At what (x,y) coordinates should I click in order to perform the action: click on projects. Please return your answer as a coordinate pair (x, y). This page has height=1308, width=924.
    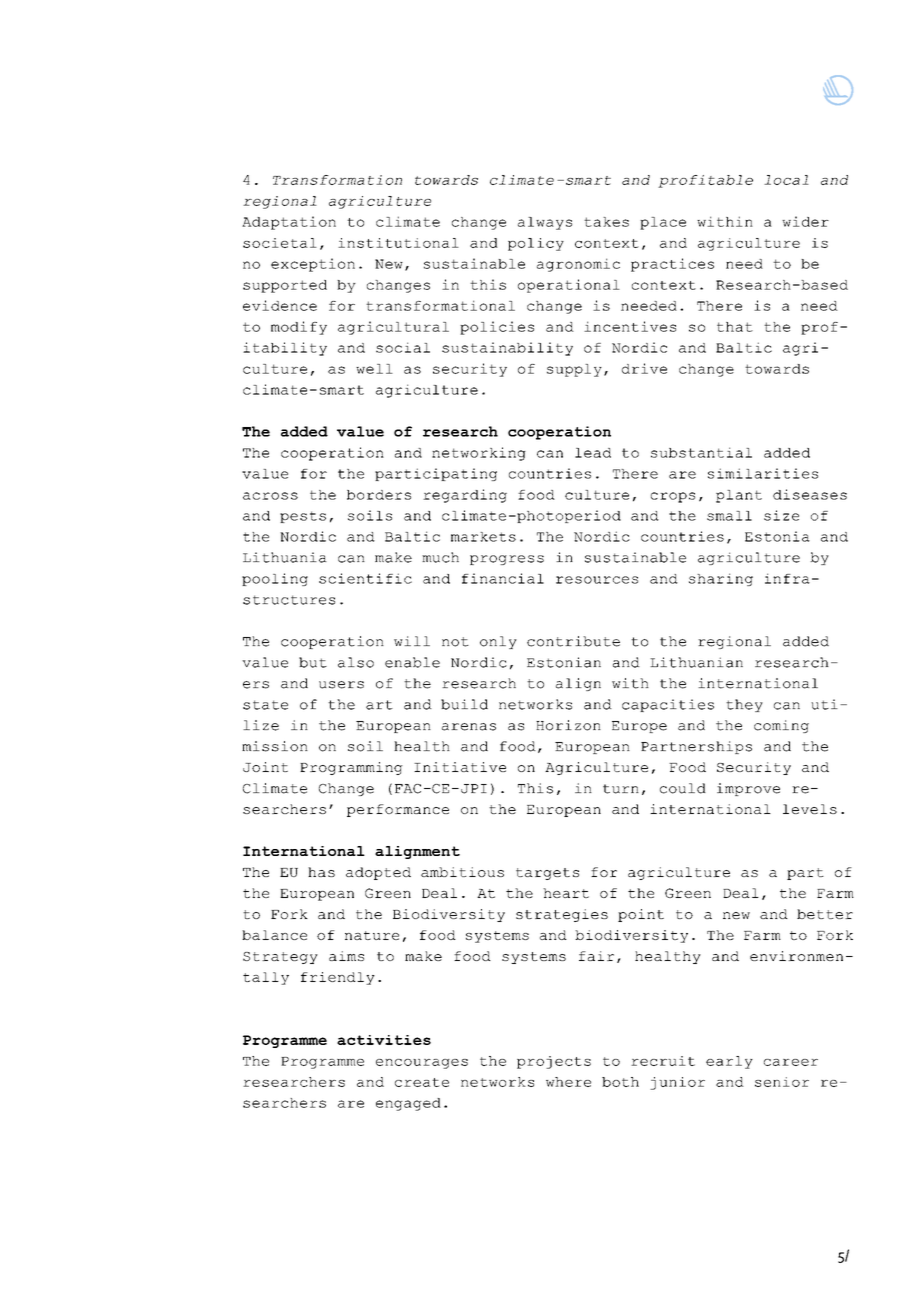
    Looking at the image, I should click on (554, 1062).
